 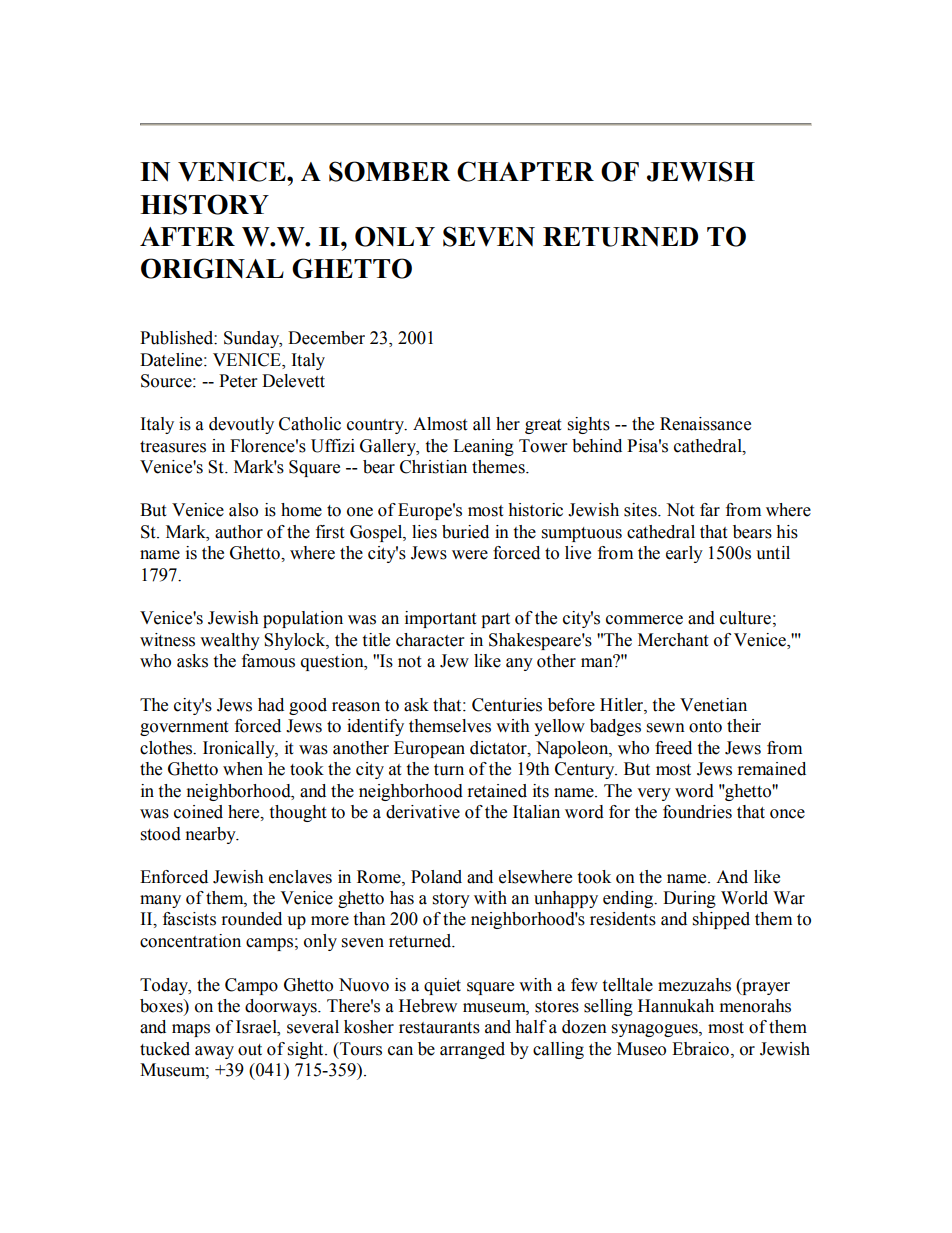 I want to click on away, so click(x=214, y=1052).
